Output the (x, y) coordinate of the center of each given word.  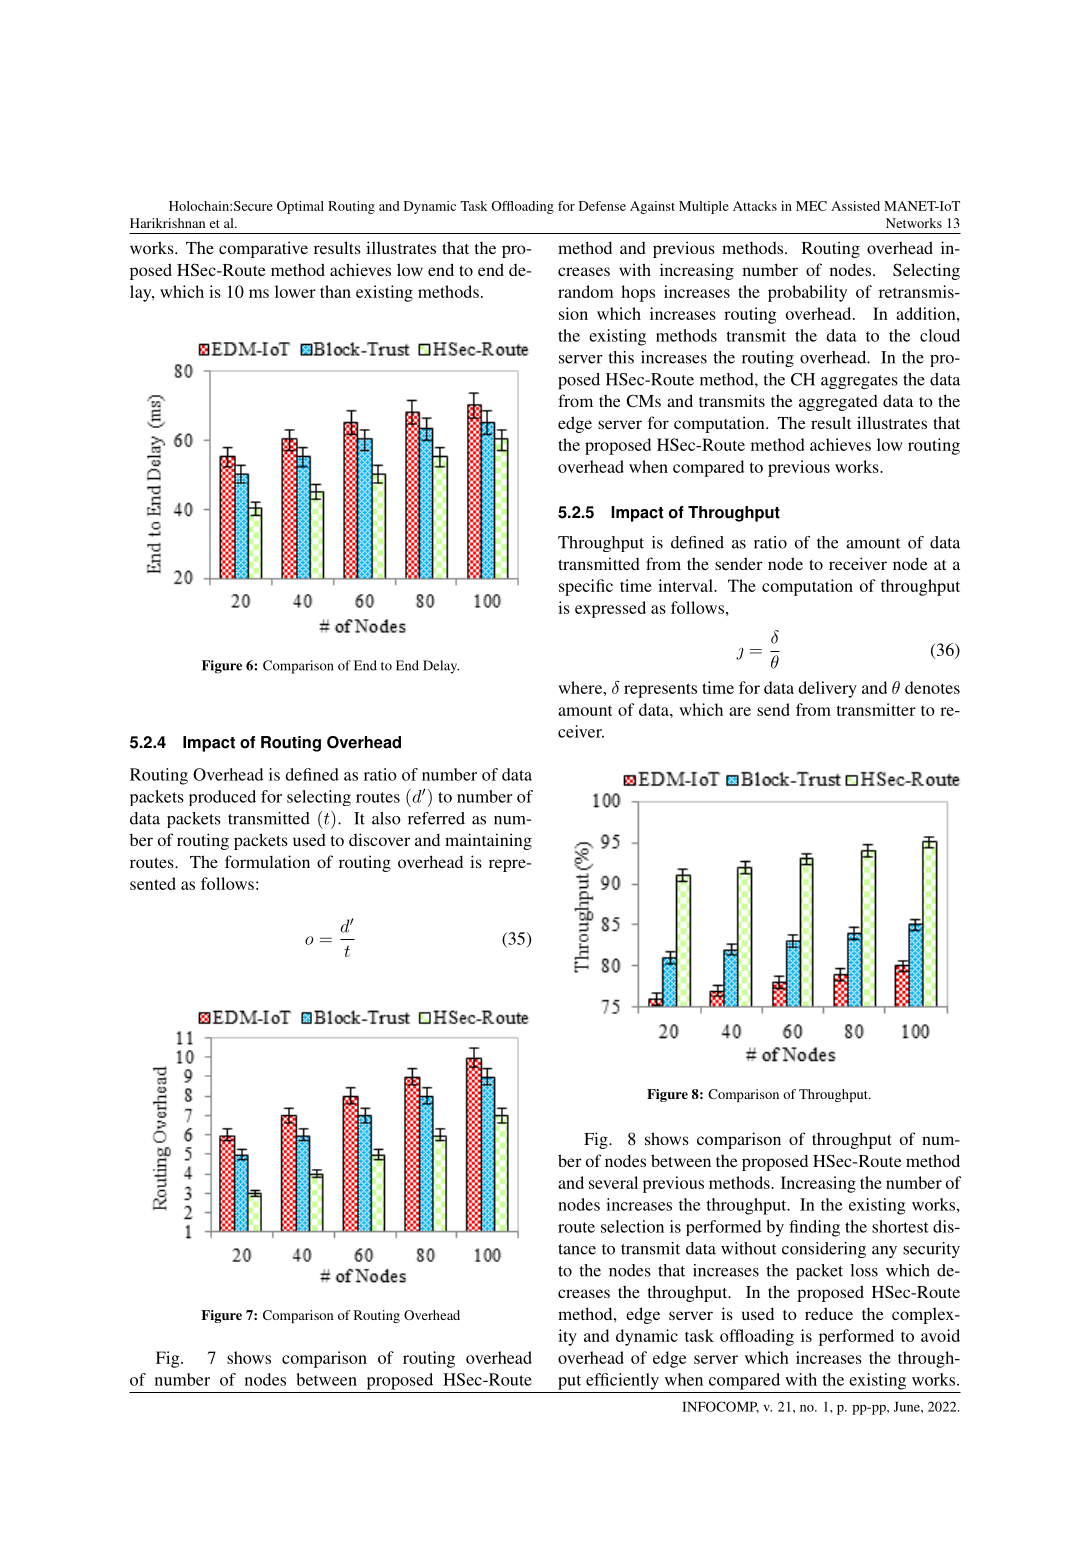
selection (632, 1226)
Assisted (855, 206)
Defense (602, 206)
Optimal (300, 207)
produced (222, 798)
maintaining (488, 841)
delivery (827, 689)
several (613, 1182)
